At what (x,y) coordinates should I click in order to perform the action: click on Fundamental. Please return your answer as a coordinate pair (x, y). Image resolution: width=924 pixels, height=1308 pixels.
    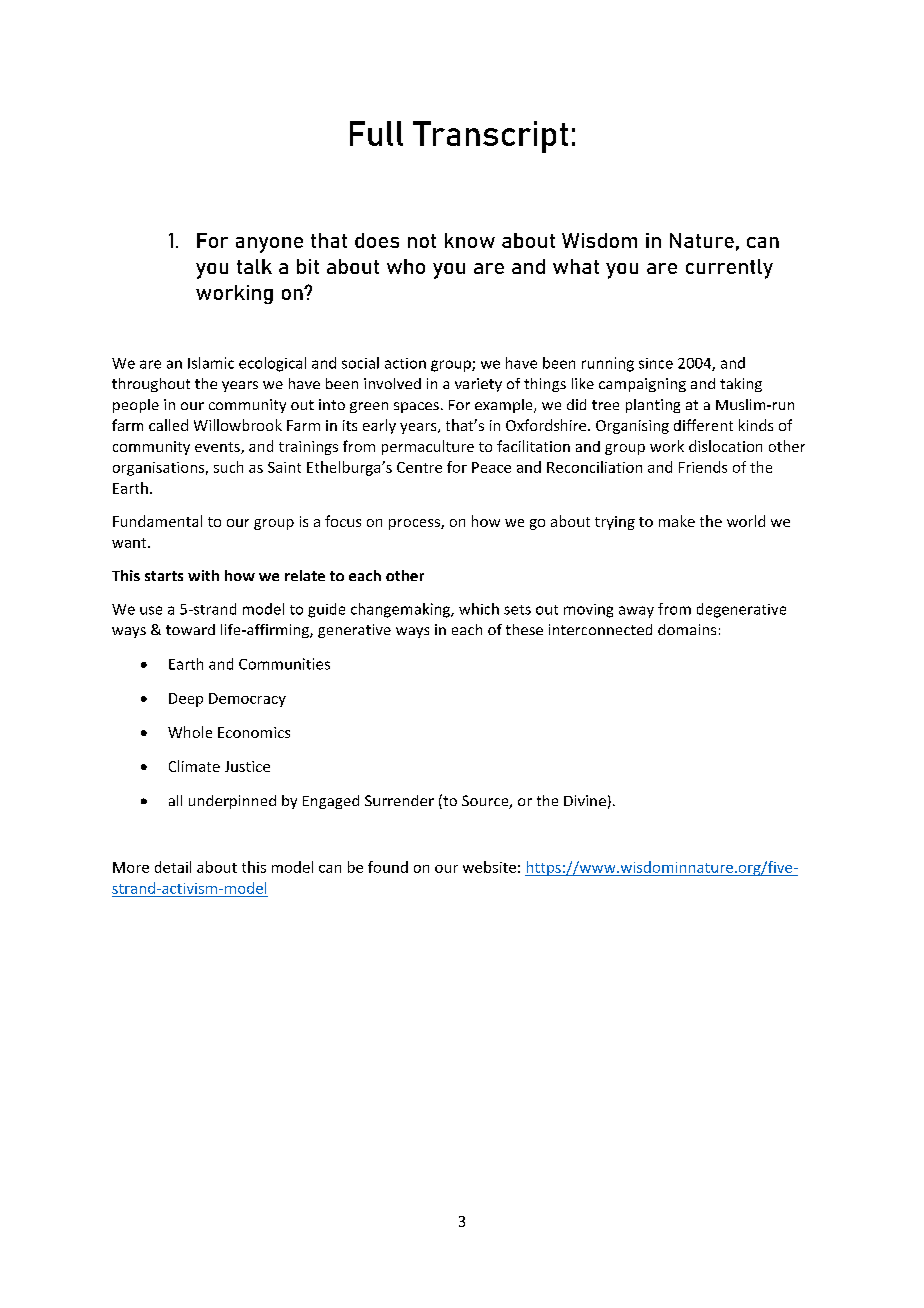
    Looking at the image, I should click on (157, 521).
